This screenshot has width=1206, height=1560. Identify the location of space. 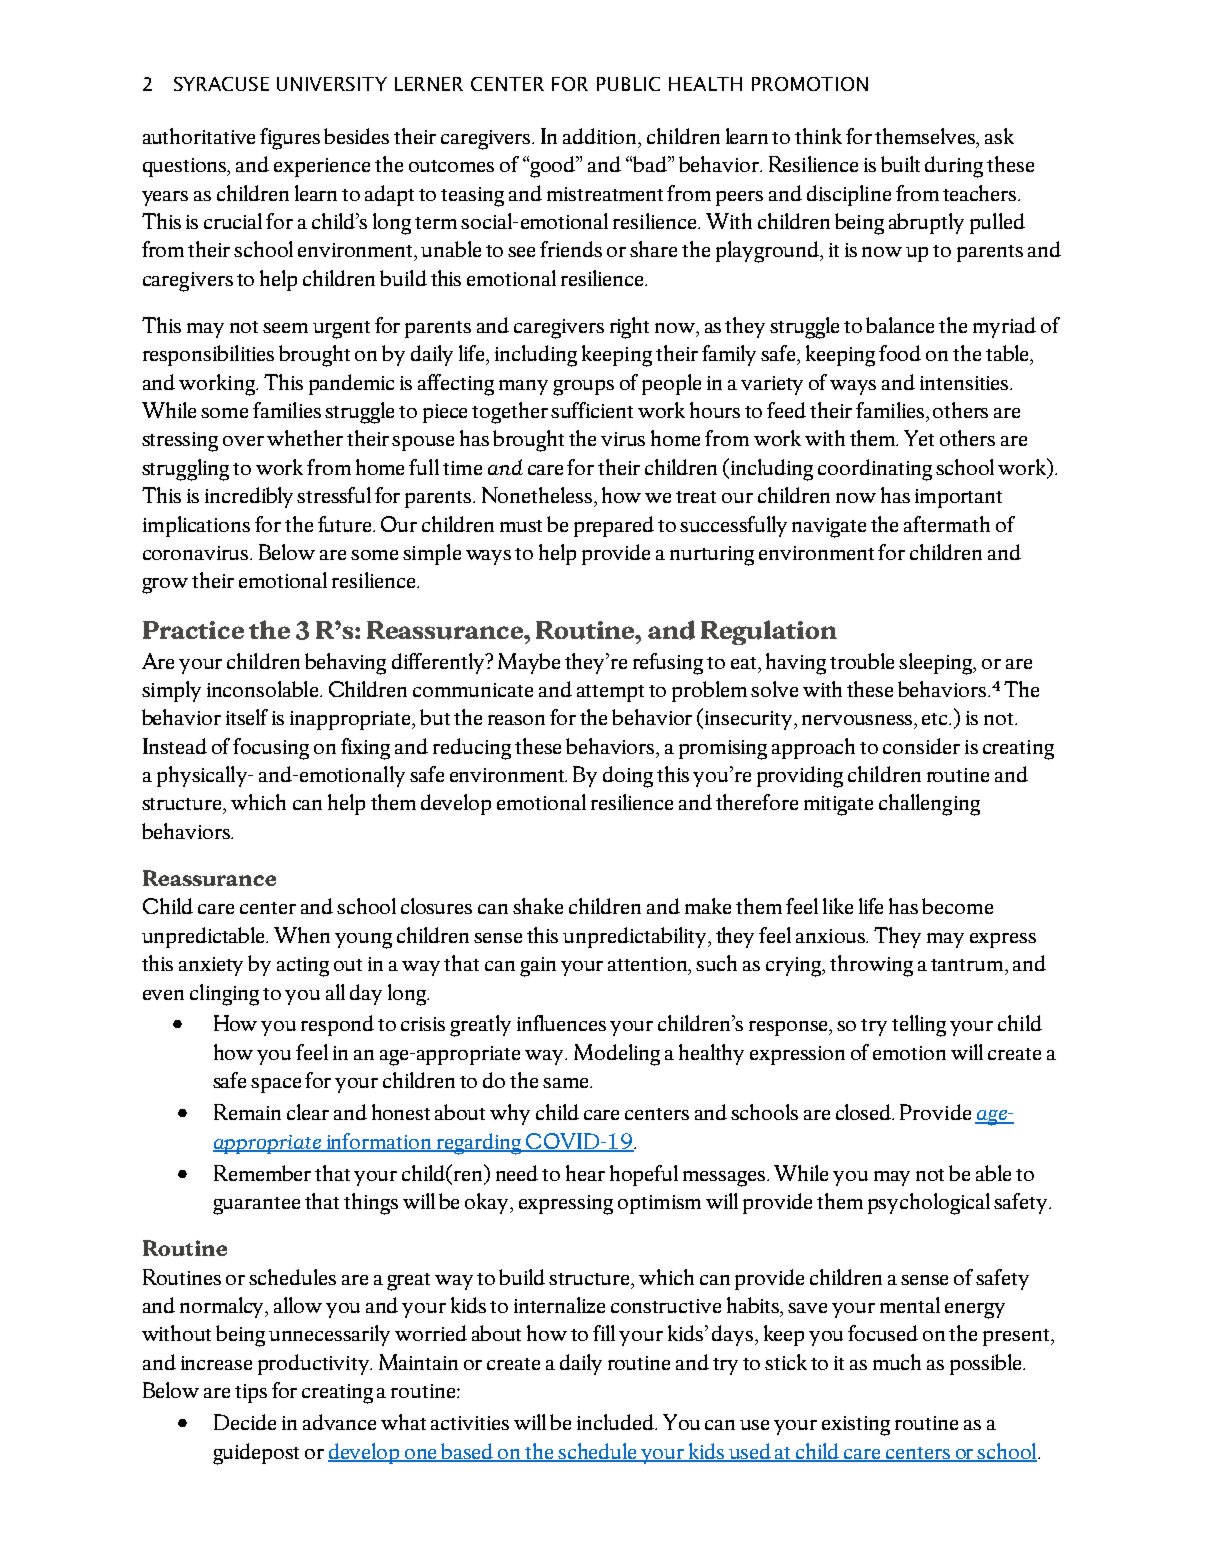
(276, 1085).
